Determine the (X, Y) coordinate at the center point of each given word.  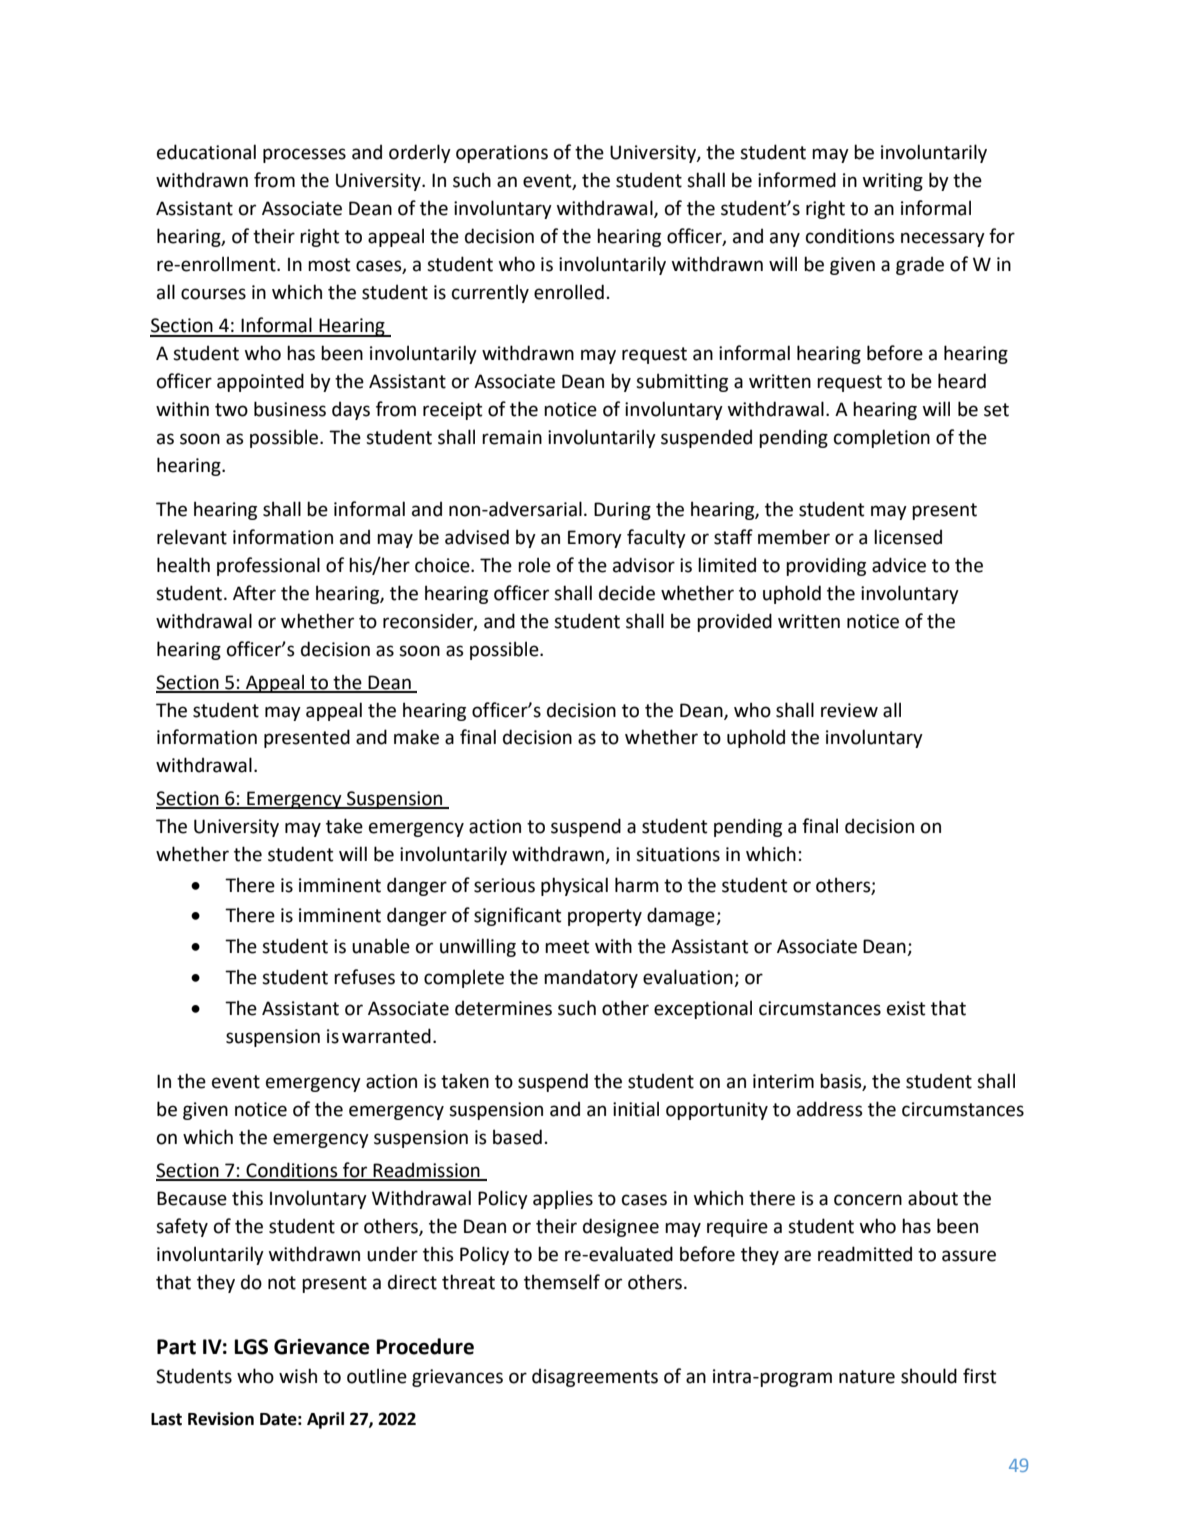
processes (304, 155)
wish (298, 1376)
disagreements (595, 1377)
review (849, 710)
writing (893, 182)
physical (574, 886)
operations (502, 154)
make (416, 737)
